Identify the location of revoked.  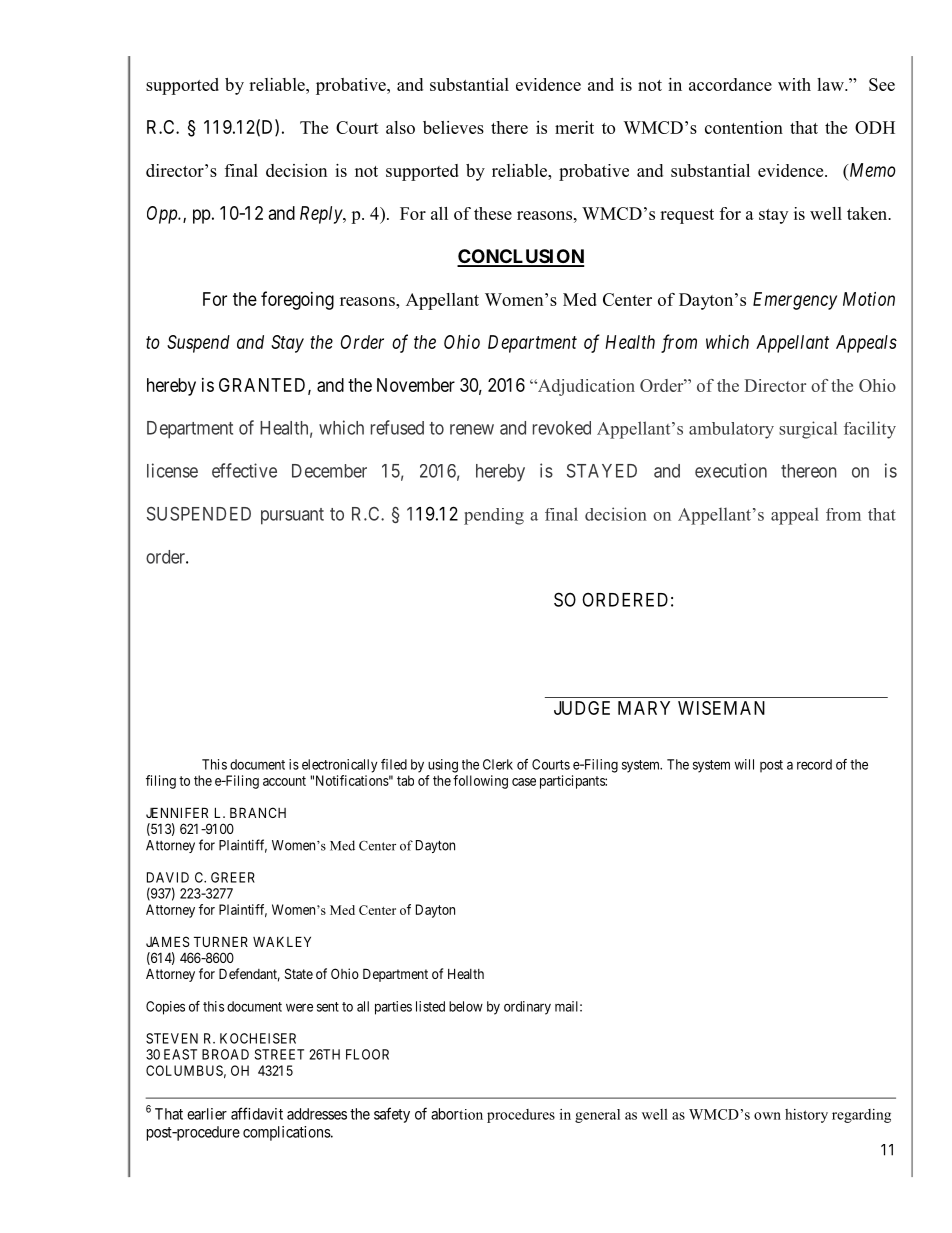
(562, 428).
